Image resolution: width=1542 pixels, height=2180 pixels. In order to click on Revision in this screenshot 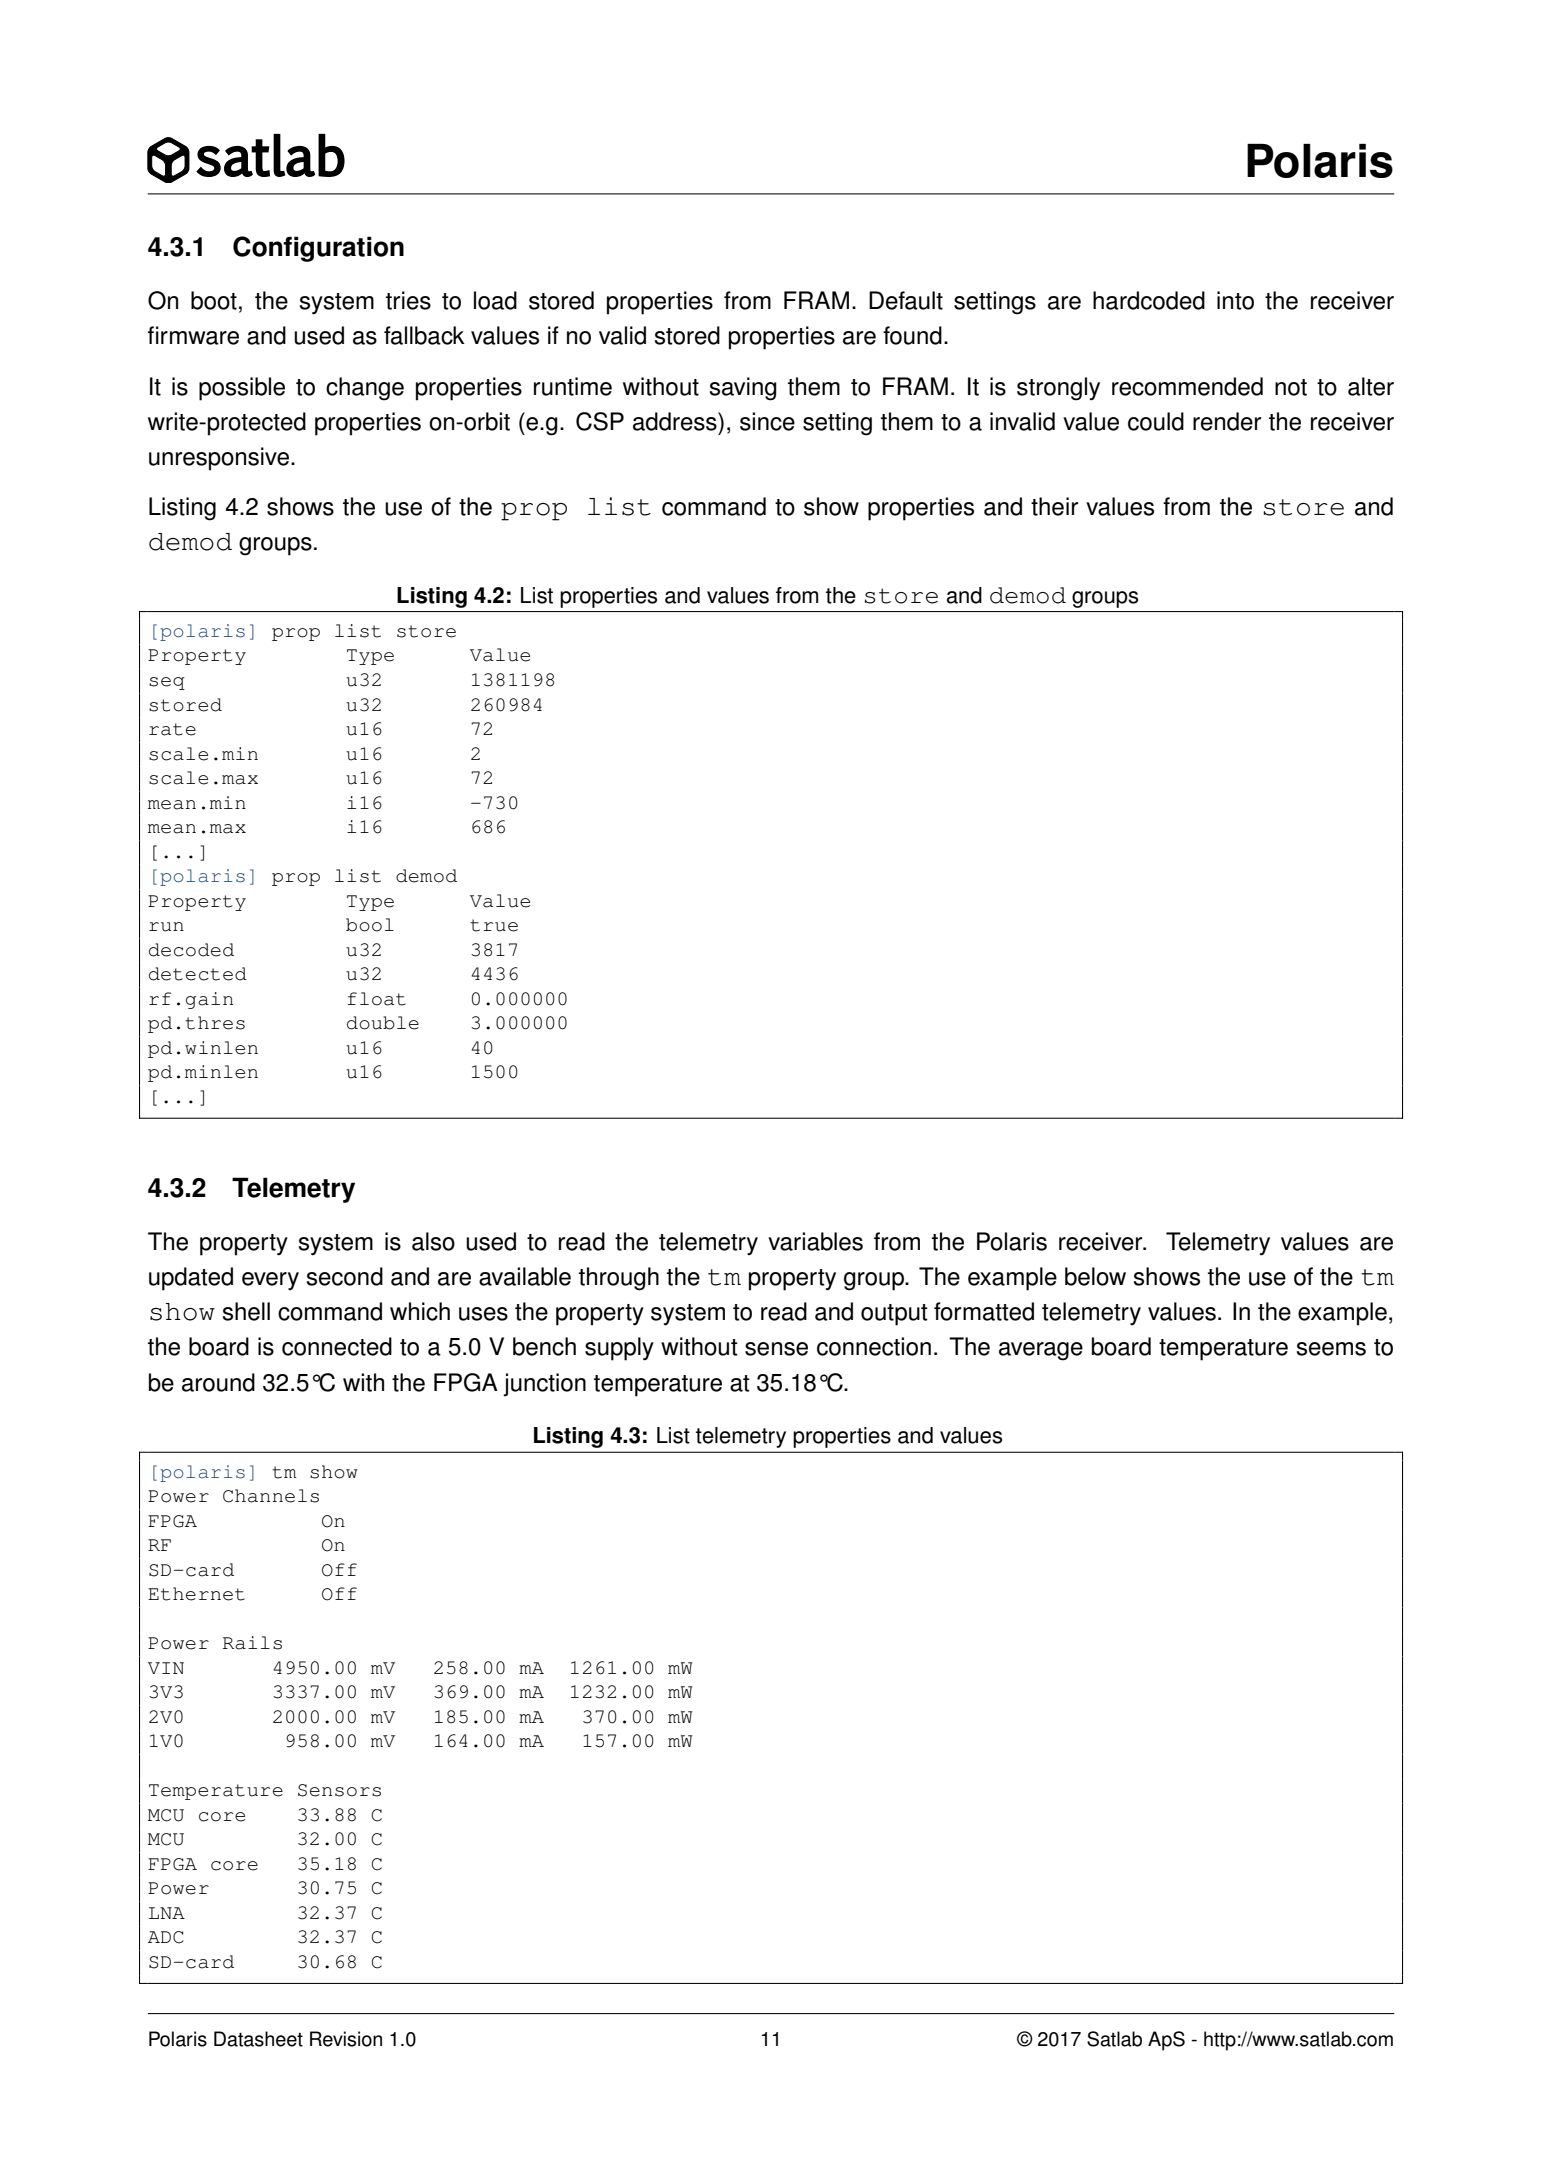, I will do `click(346, 2039)`.
